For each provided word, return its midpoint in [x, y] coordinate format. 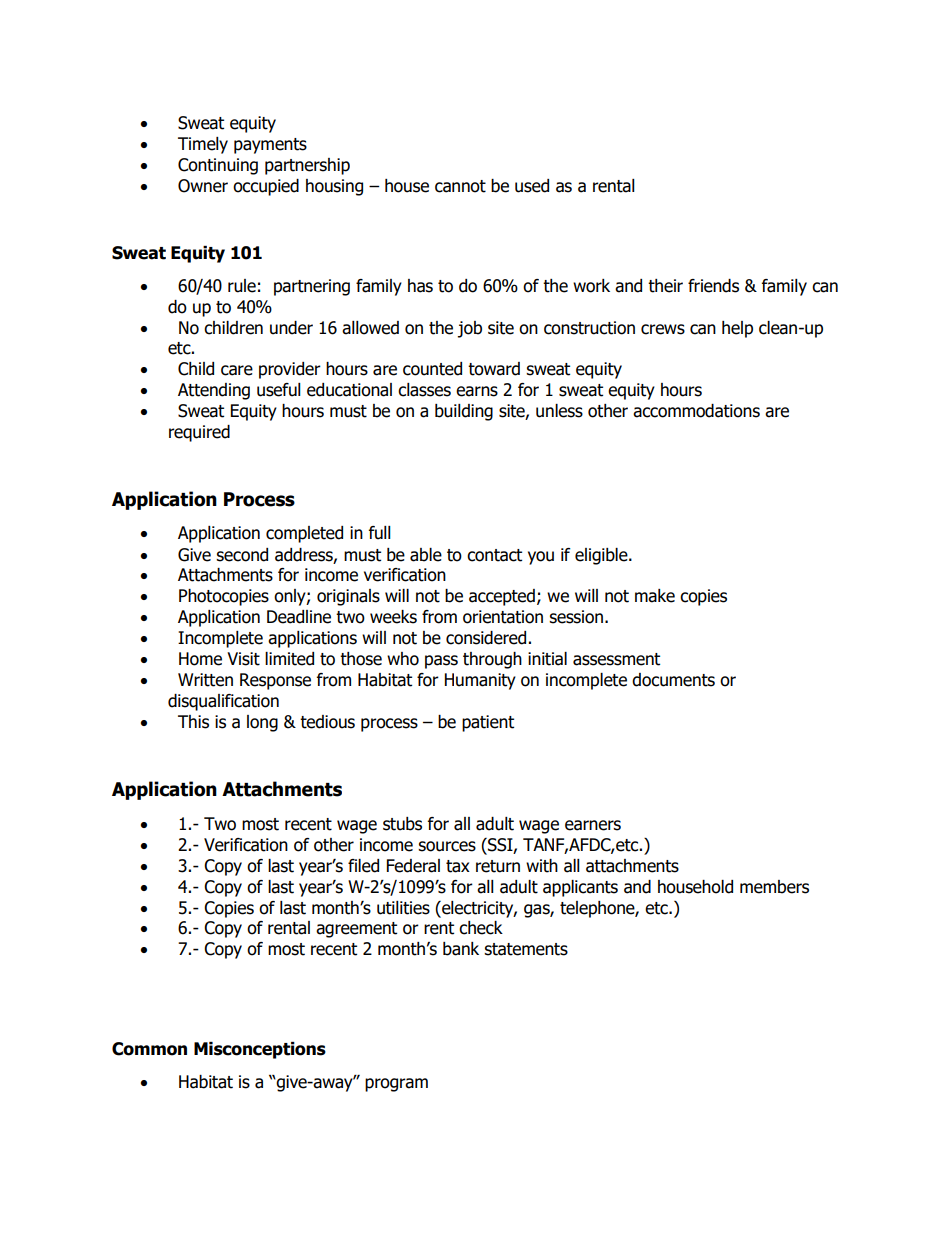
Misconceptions [260, 1050]
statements [526, 949]
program [396, 1085]
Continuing [218, 166]
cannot [460, 186]
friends [713, 286]
